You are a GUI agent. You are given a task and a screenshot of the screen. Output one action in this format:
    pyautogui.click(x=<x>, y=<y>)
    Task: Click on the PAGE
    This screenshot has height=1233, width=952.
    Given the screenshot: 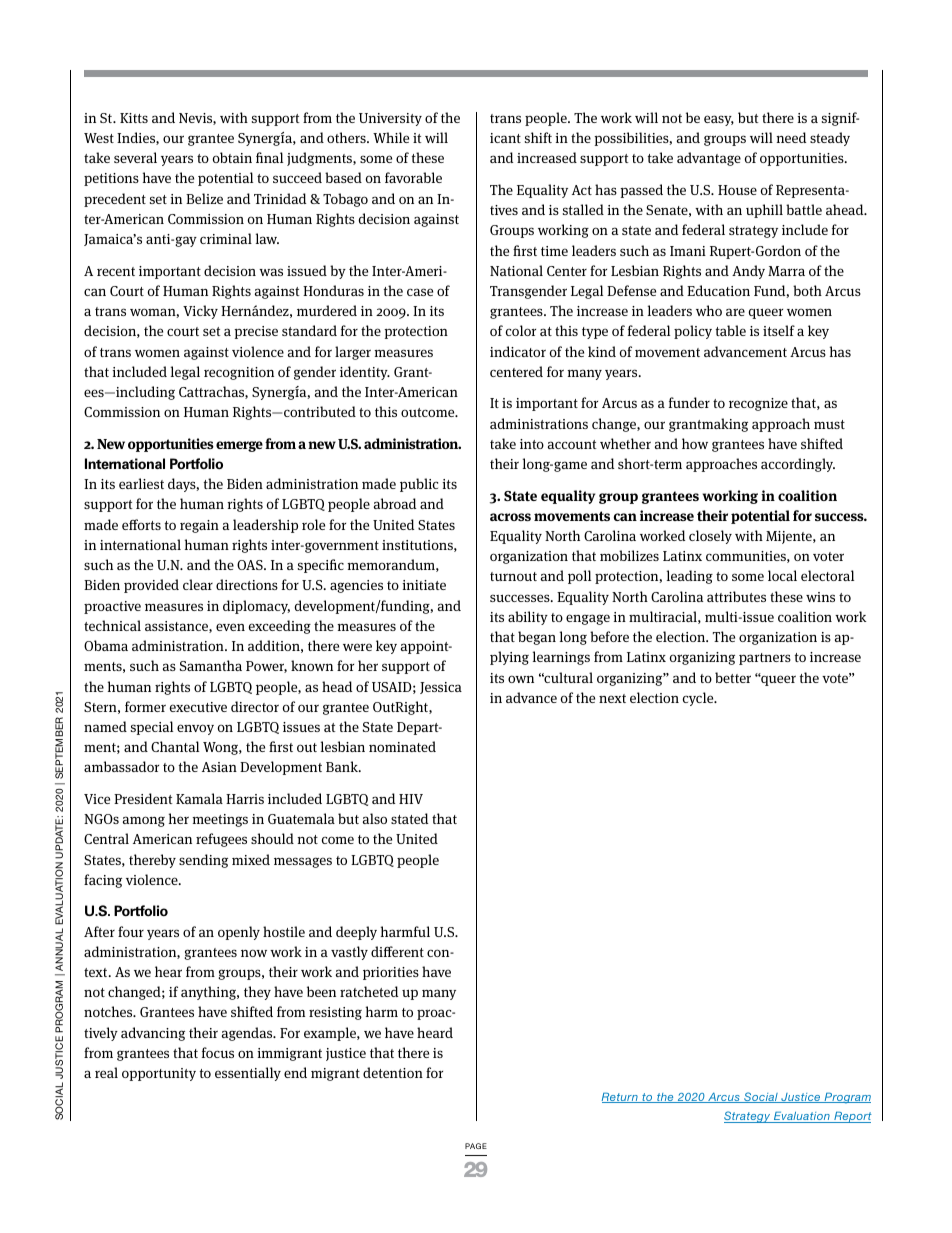 What is the action you would take?
    pyautogui.click(x=476, y=1146)
